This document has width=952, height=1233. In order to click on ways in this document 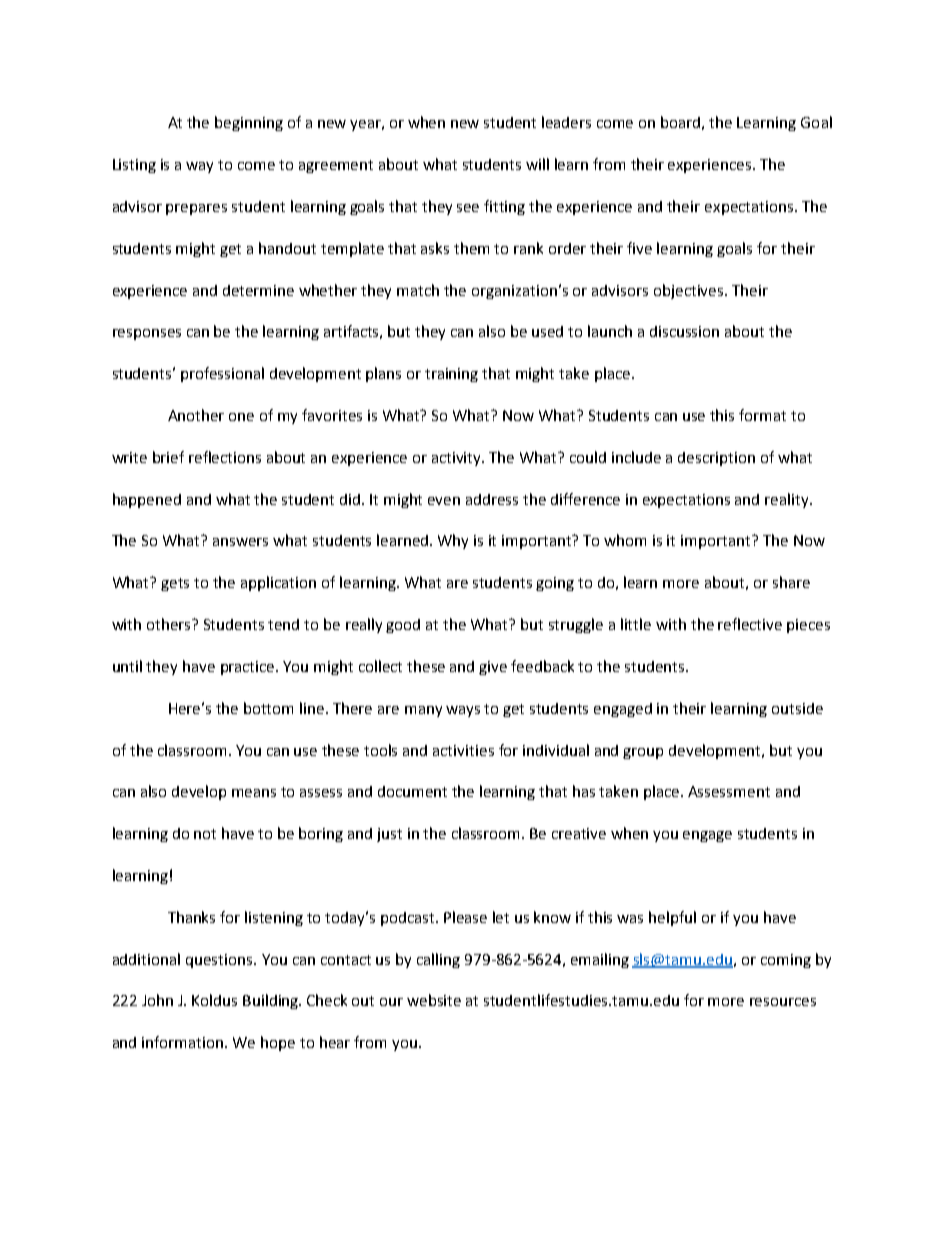, I will do `click(463, 711)`.
